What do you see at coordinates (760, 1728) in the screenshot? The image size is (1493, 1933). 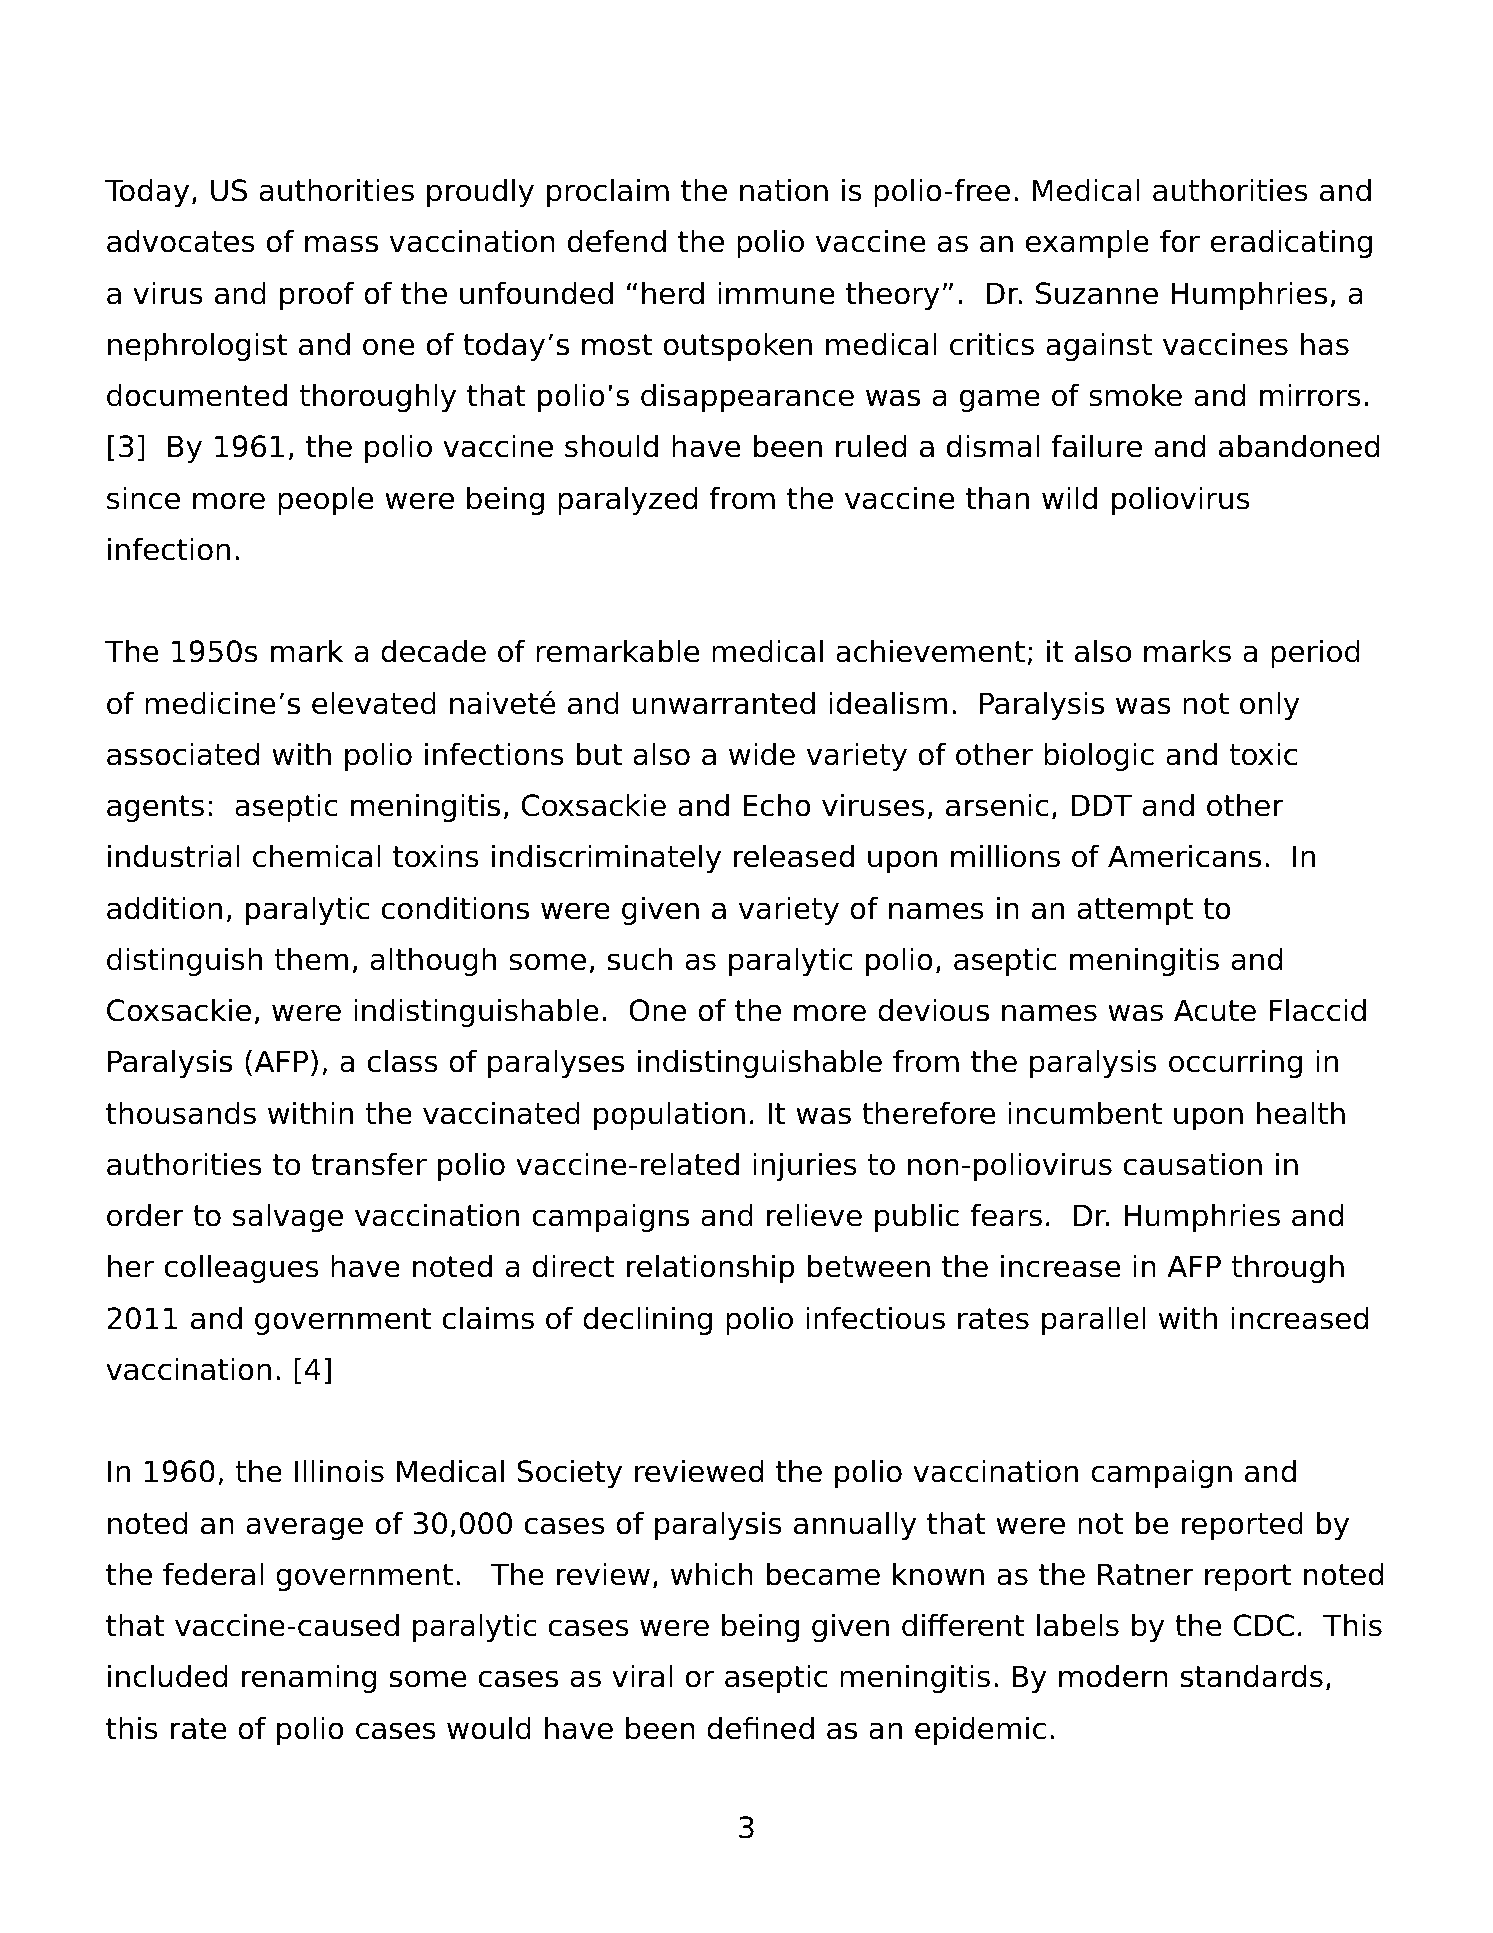 I see `defined` at bounding box center [760, 1728].
